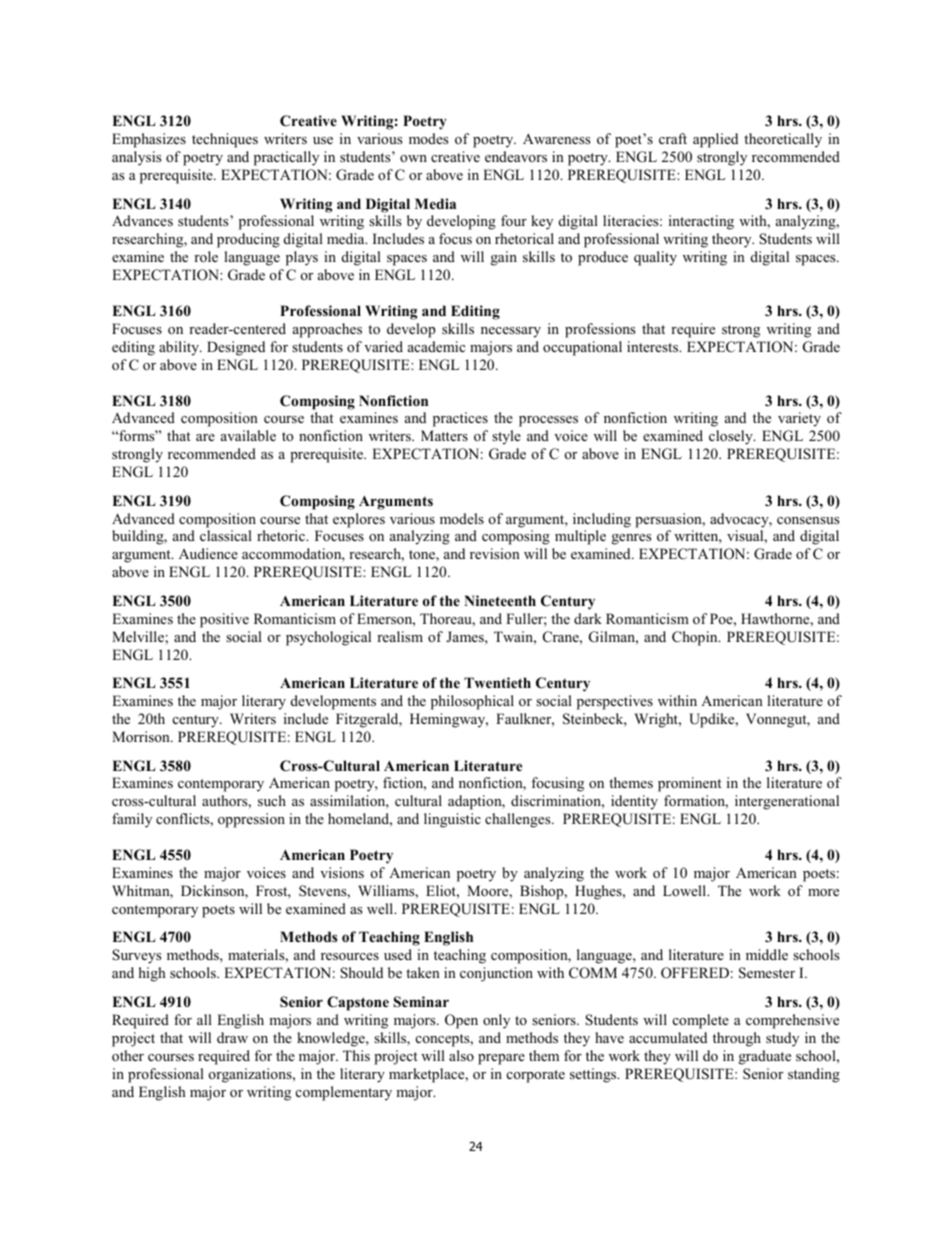 The height and width of the screenshot is (1233, 952). I want to click on also, so click(461, 1055).
